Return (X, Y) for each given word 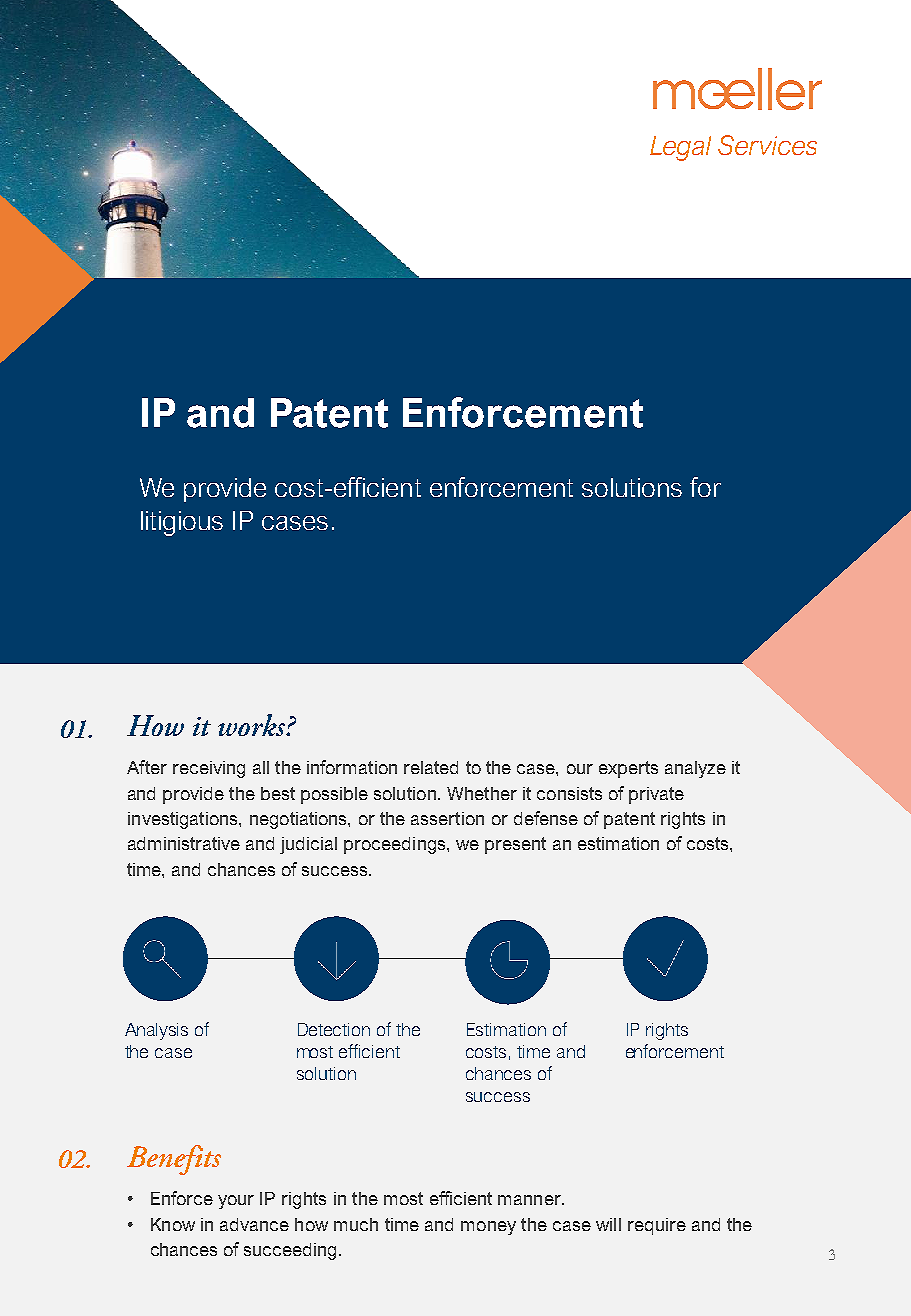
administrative (184, 843)
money (488, 1228)
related (431, 767)
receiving (209, 769)
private (656, 795)
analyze (695, 769)
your (236, 1202)
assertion (447, 818)
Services (767, 145)
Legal (680, 148)
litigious (182, 523)
